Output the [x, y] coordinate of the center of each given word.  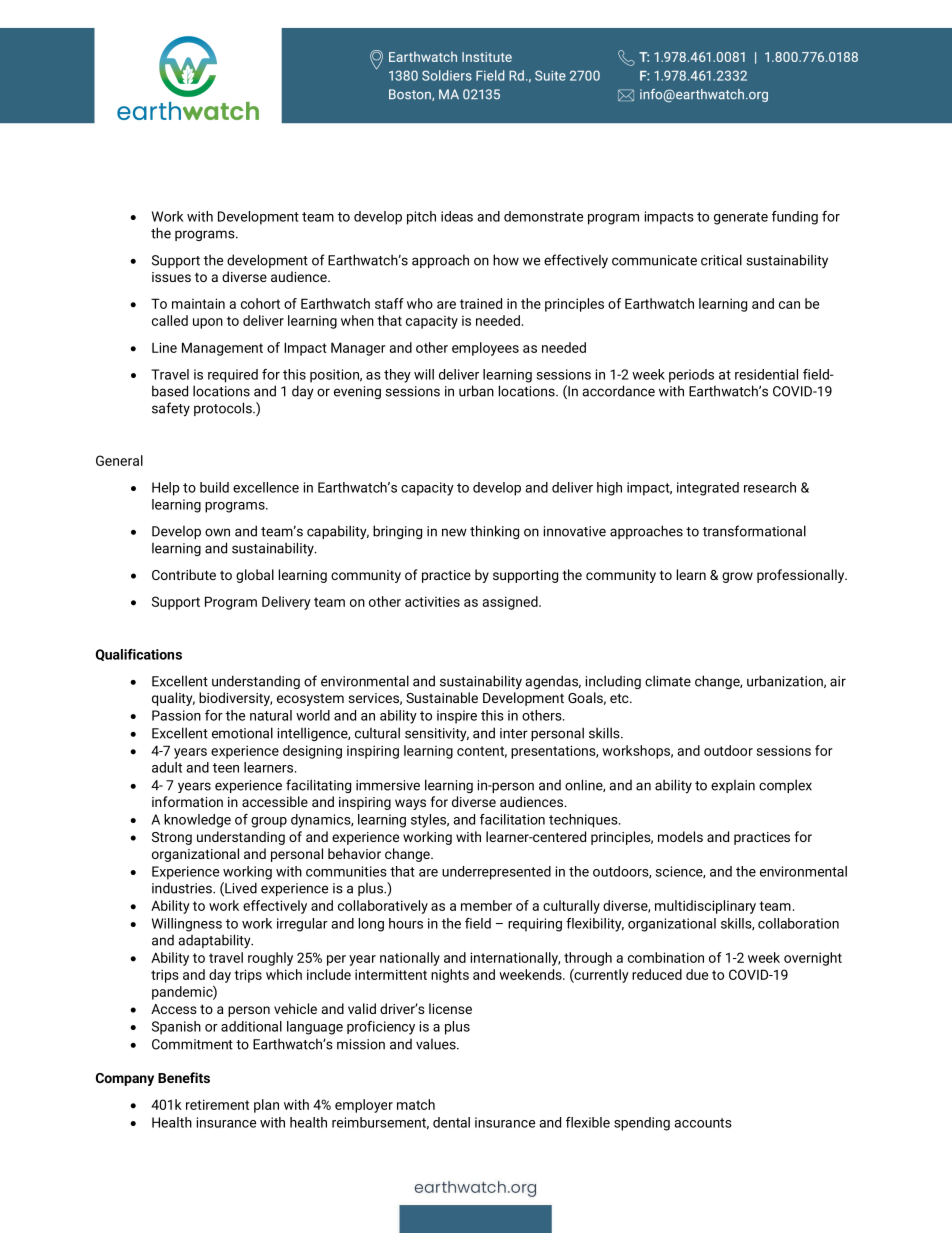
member [486, 905]
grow [737, 577]
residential [766, 374]
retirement [217, 1104]
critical [721, 260]
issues [171, 277]
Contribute [184, 574]
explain [733, 786]
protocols [224, 409]
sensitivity [437, 735]
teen [226, 768]
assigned [511, 603]
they [397, 376]
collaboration [798, 923]
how [506, 260]
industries [183, 888]
